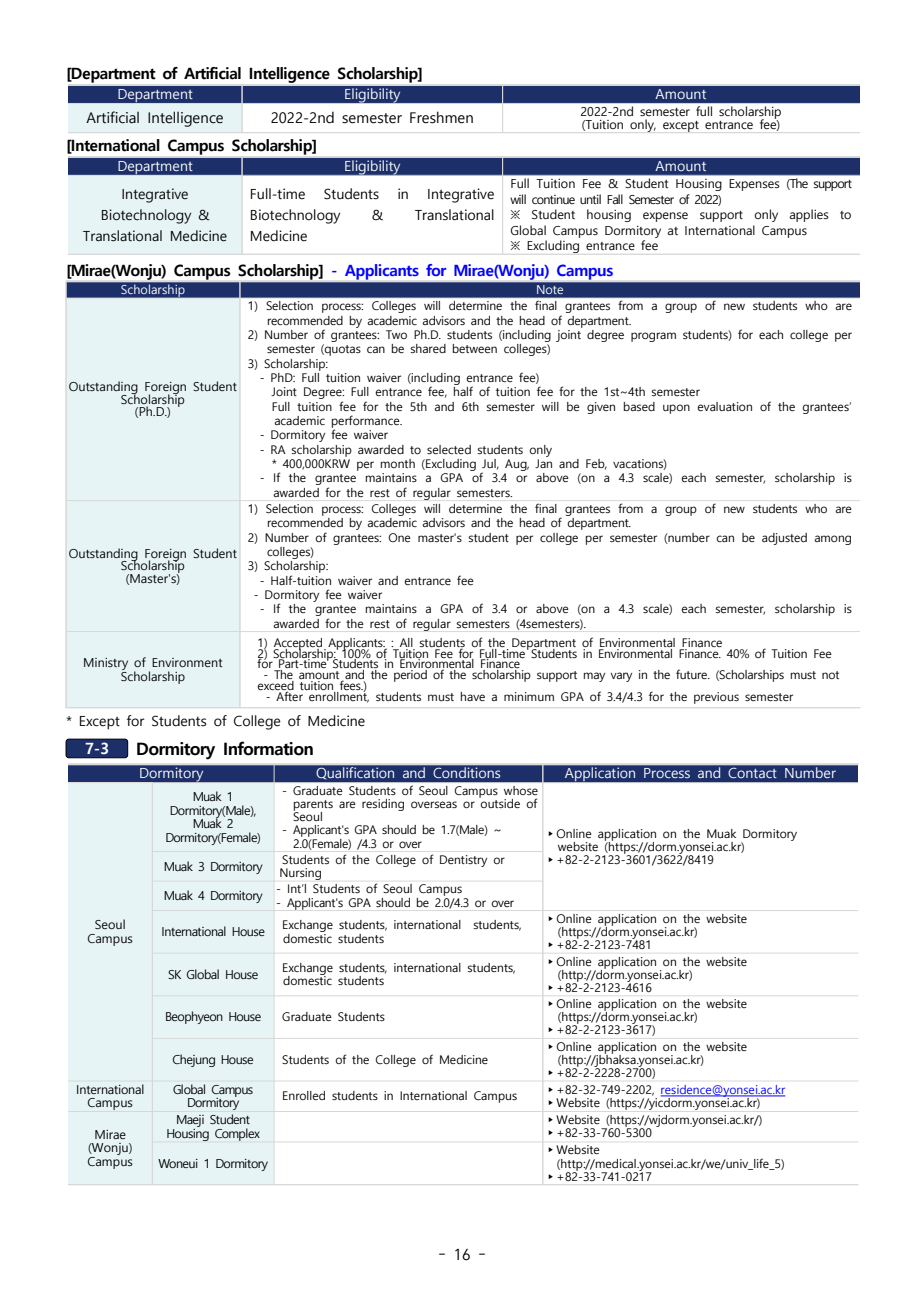  Describe the element at coordinates (237, 1134) in the image. I see `Complex` at that location.
